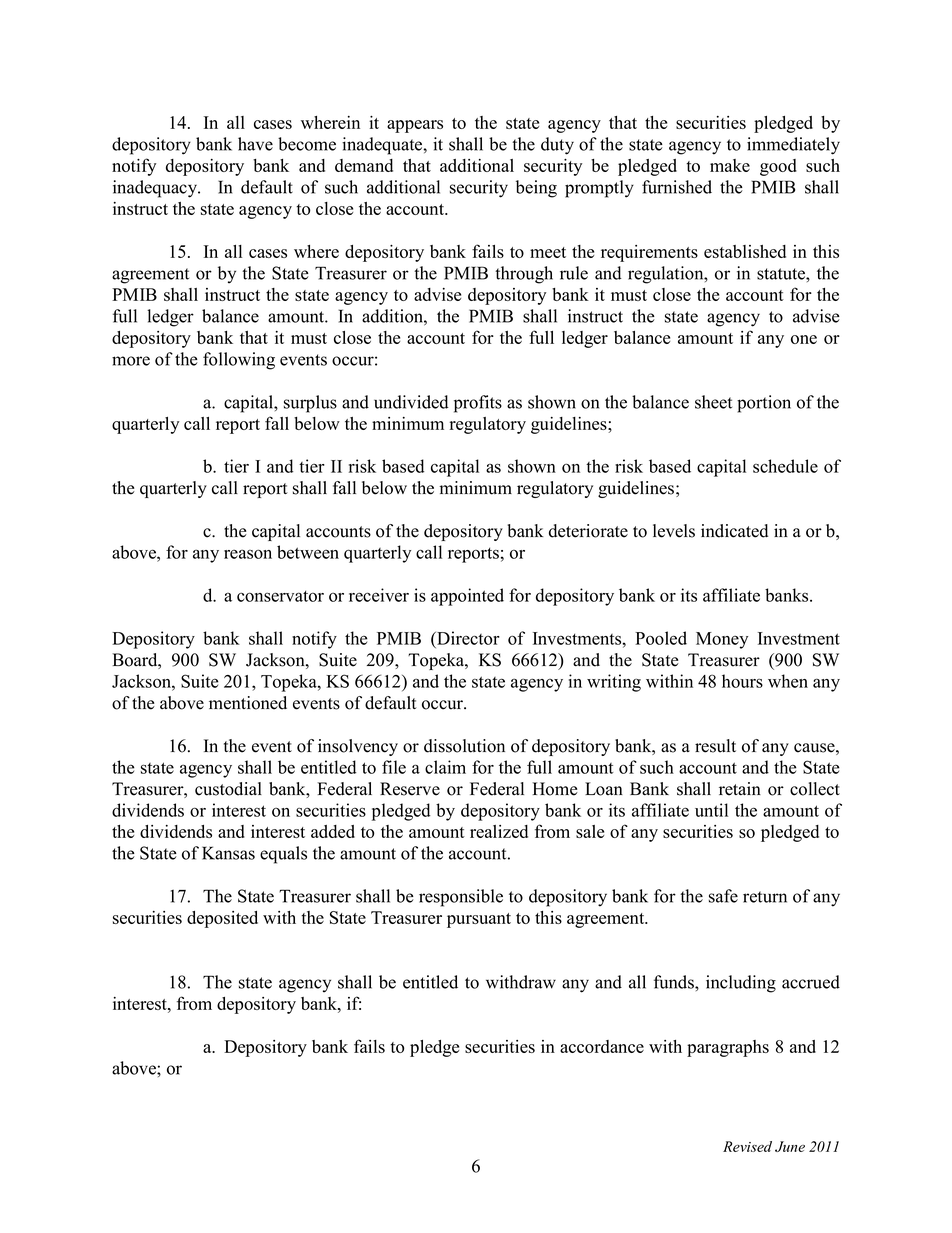 Image resolution: width=952 pixels, height=1233 pixels. What do you see at coordinates (445, 767) in the page?
I see `claim` at bounding box center [445, 767].
